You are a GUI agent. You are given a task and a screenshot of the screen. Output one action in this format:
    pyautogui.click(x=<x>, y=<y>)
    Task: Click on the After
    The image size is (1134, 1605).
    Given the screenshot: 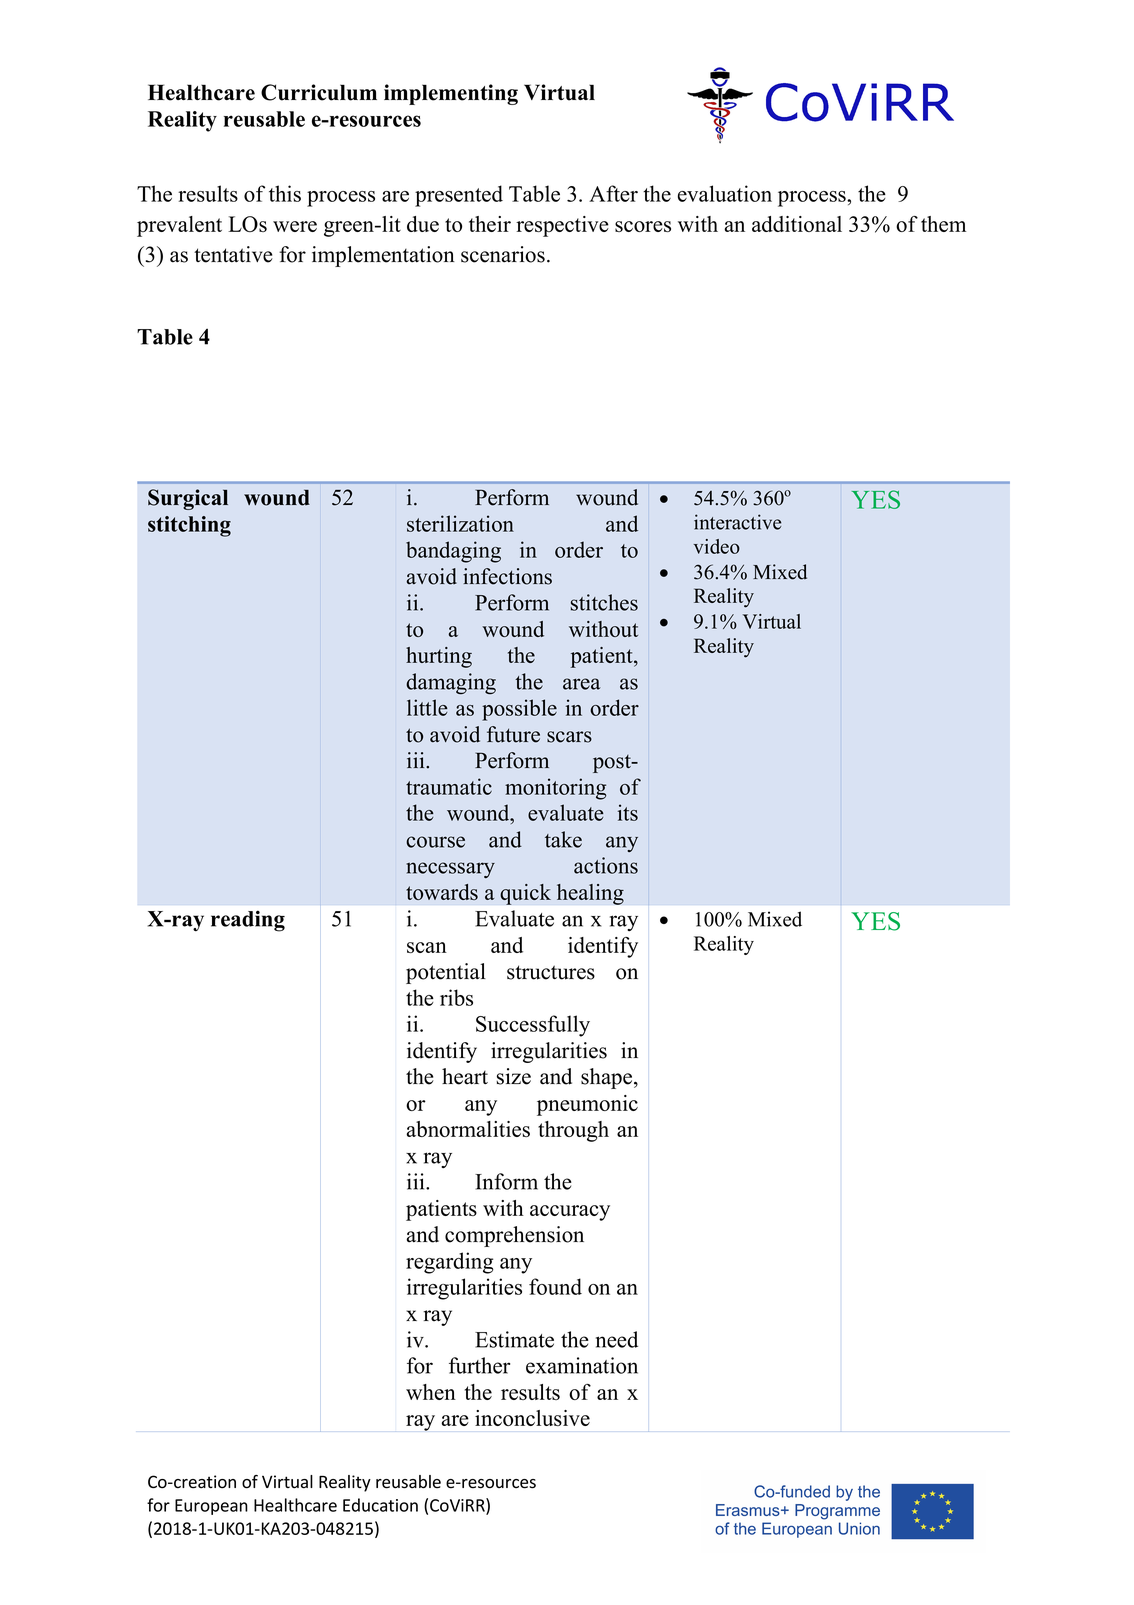 What is the action you would take?
    pyautogui.click(x=613, y=193)
